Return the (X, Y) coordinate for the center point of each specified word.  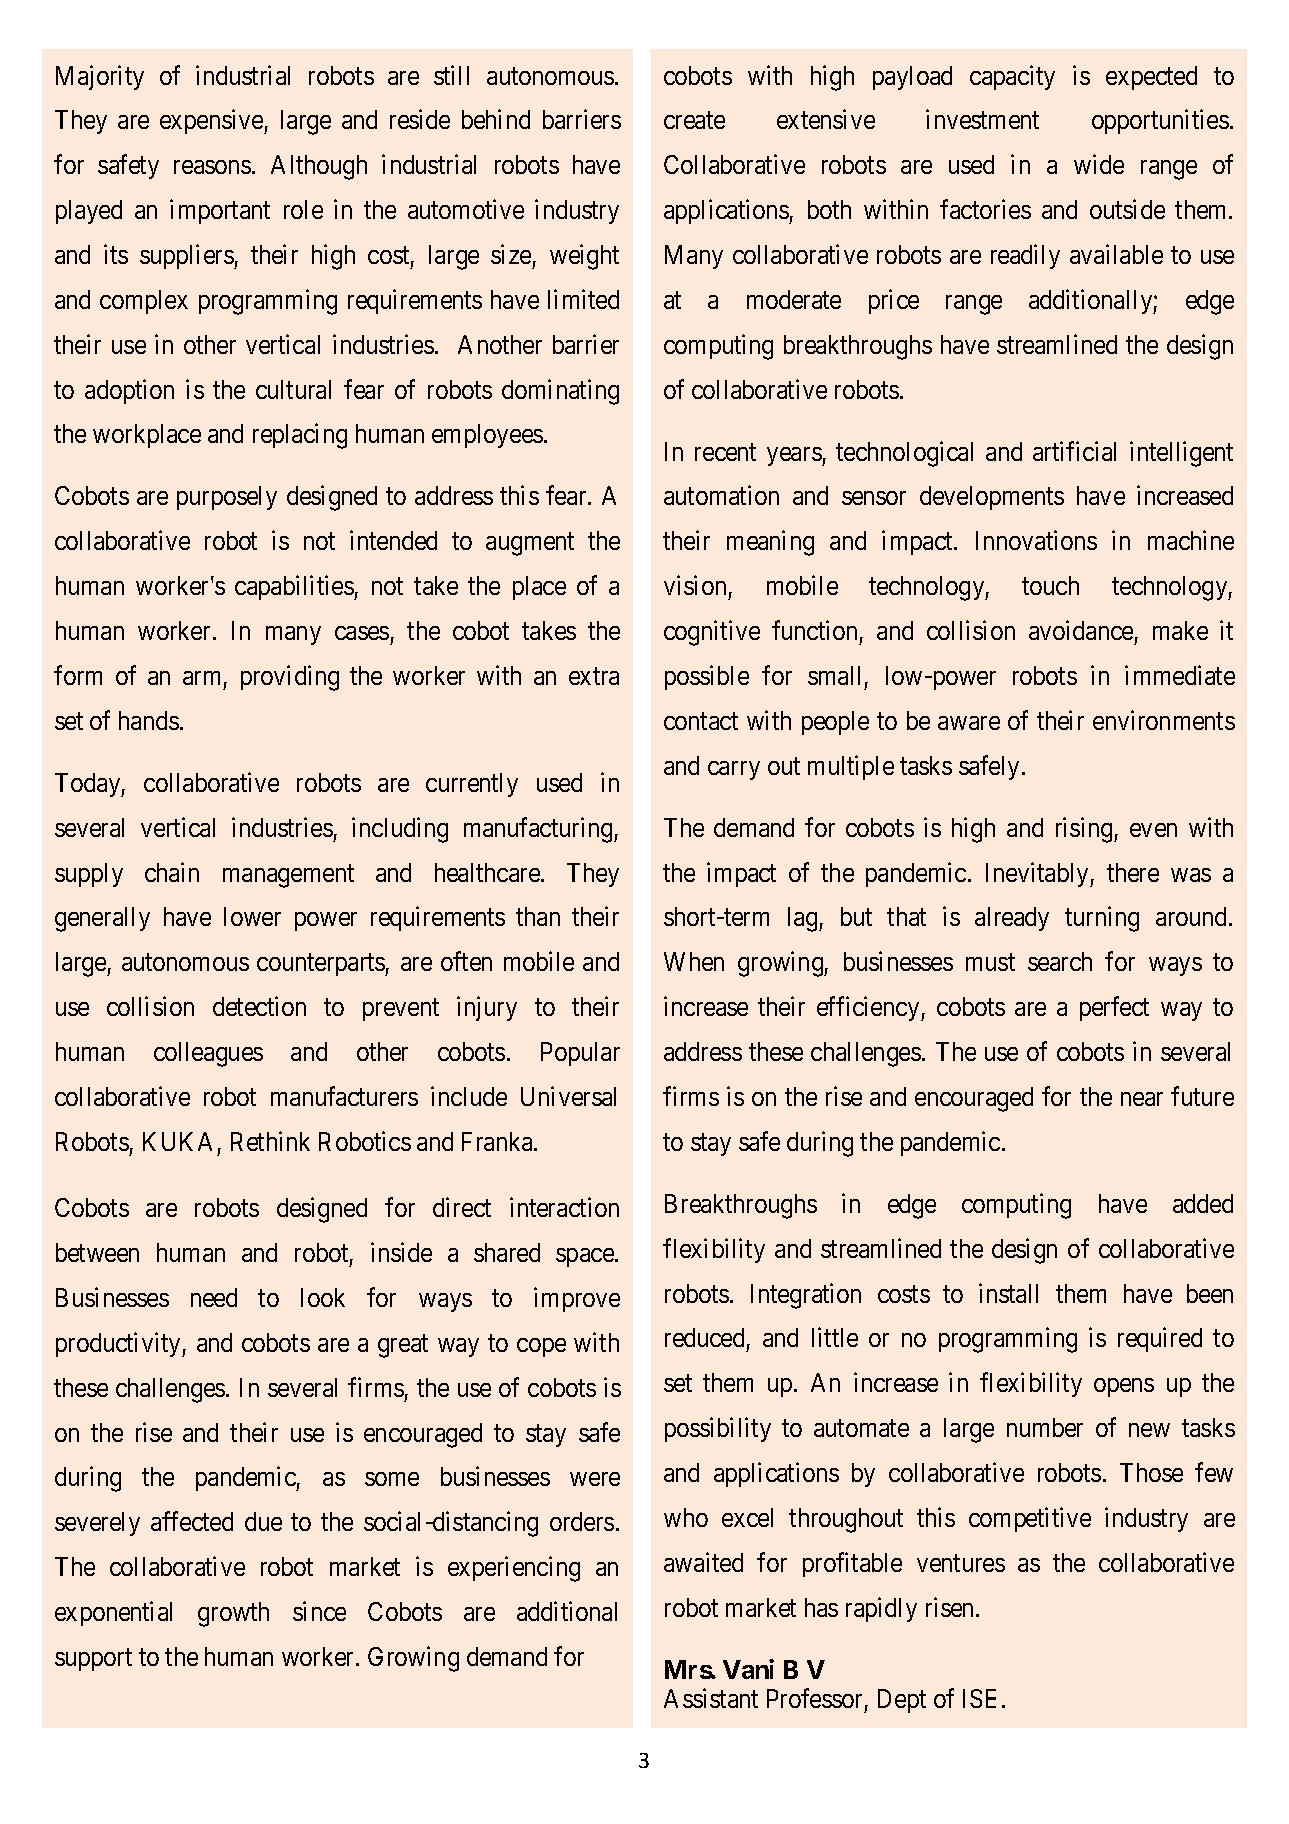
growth (233, 1614)
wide (1099, 164)
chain (172, 872)
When (694, 961)
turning (1102, 919)
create (694, 120)
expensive (212, 122)
